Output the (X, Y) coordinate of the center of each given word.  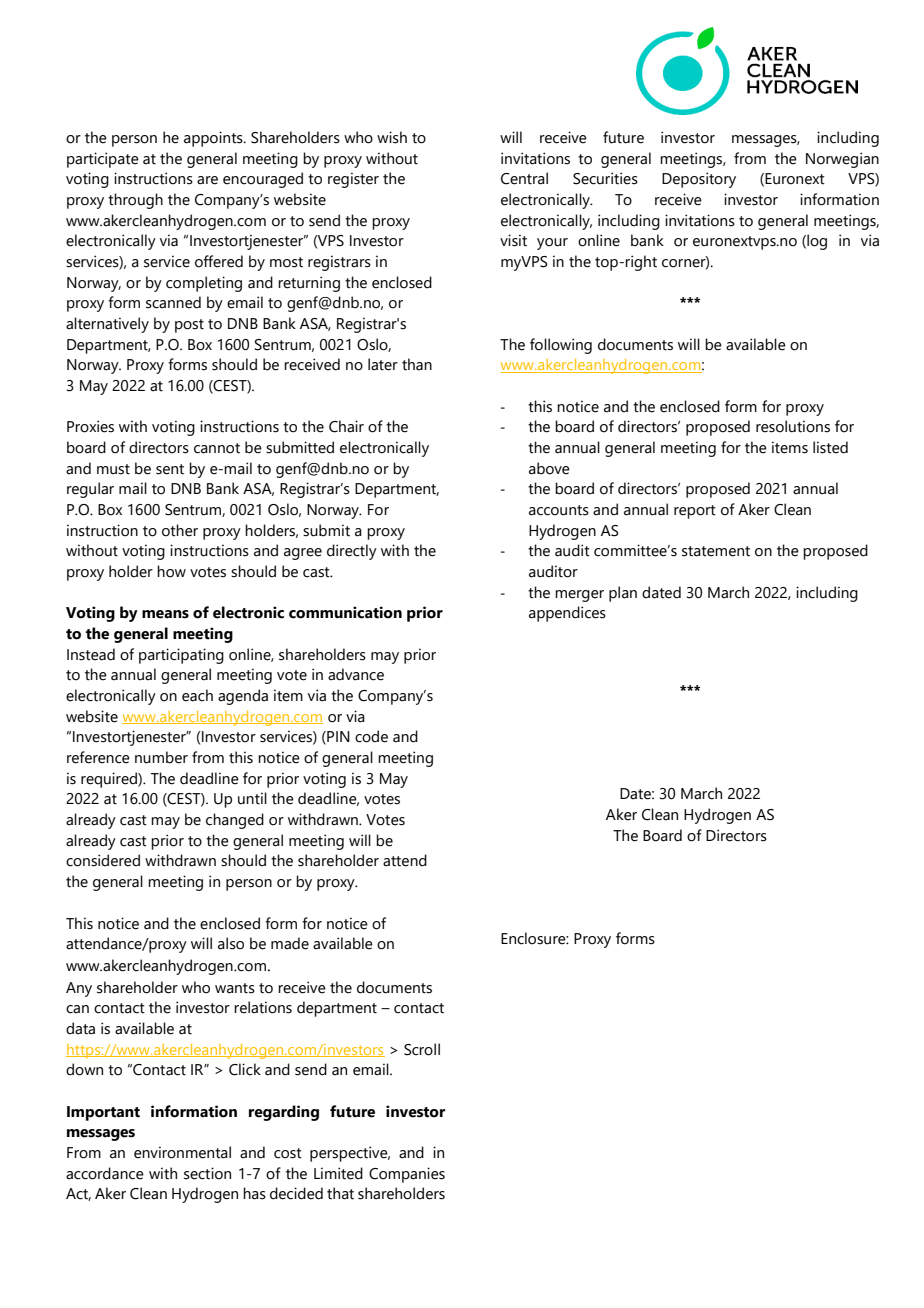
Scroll (422, 1049)
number (161, 757)
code (371, 736)
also (231, 943)
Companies (407, 1175)
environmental (182, 1152)
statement (716, 551)
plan (623, 594)
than (417, 364)
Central (524, 178)
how (171, 571)
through (135, 201)
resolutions (793, 426)
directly (352, 552)
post (189, 326)
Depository (699, 180)
